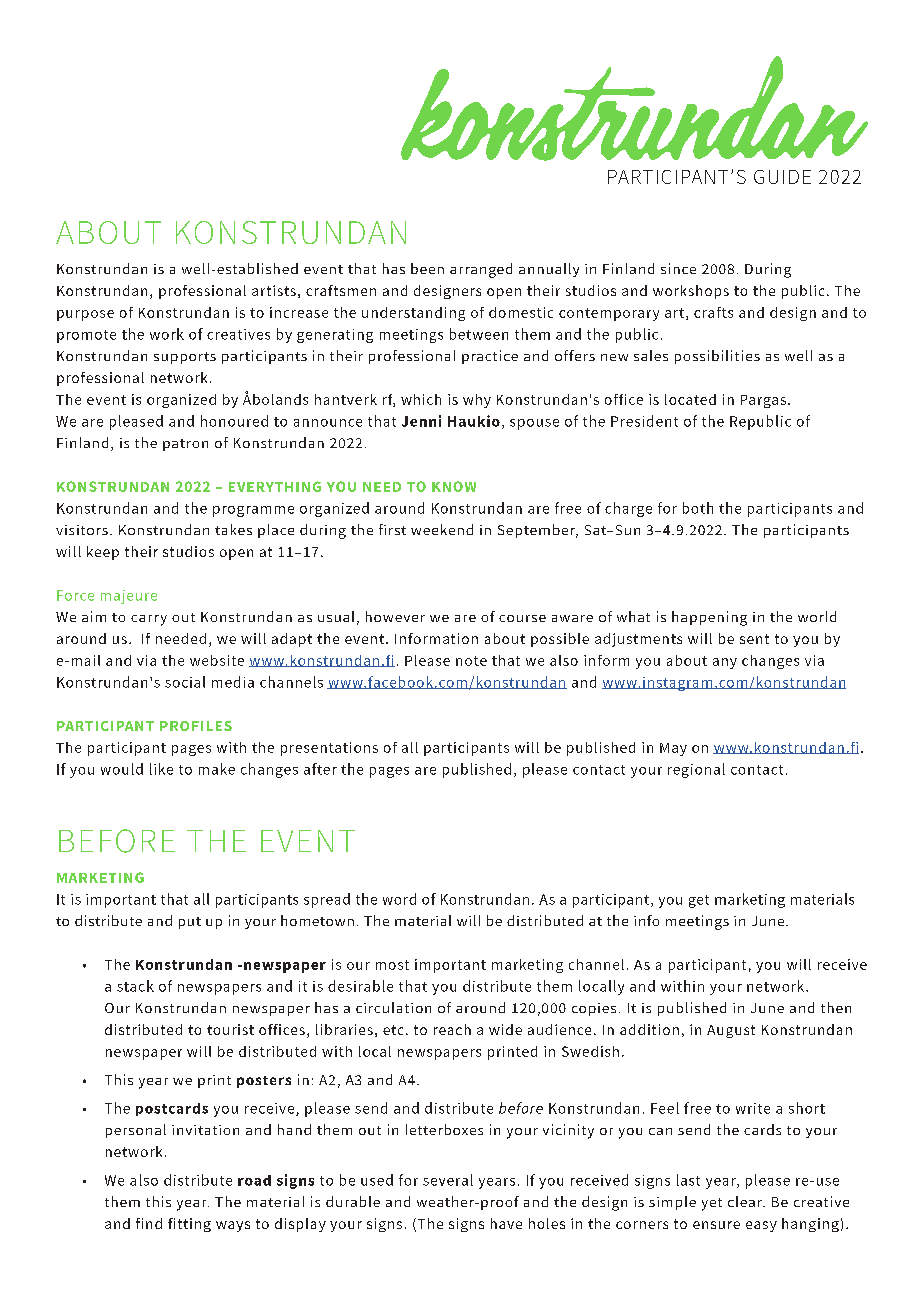 The width and height of the page is (924, 1308). I want to click on both, so click(698, 508).
